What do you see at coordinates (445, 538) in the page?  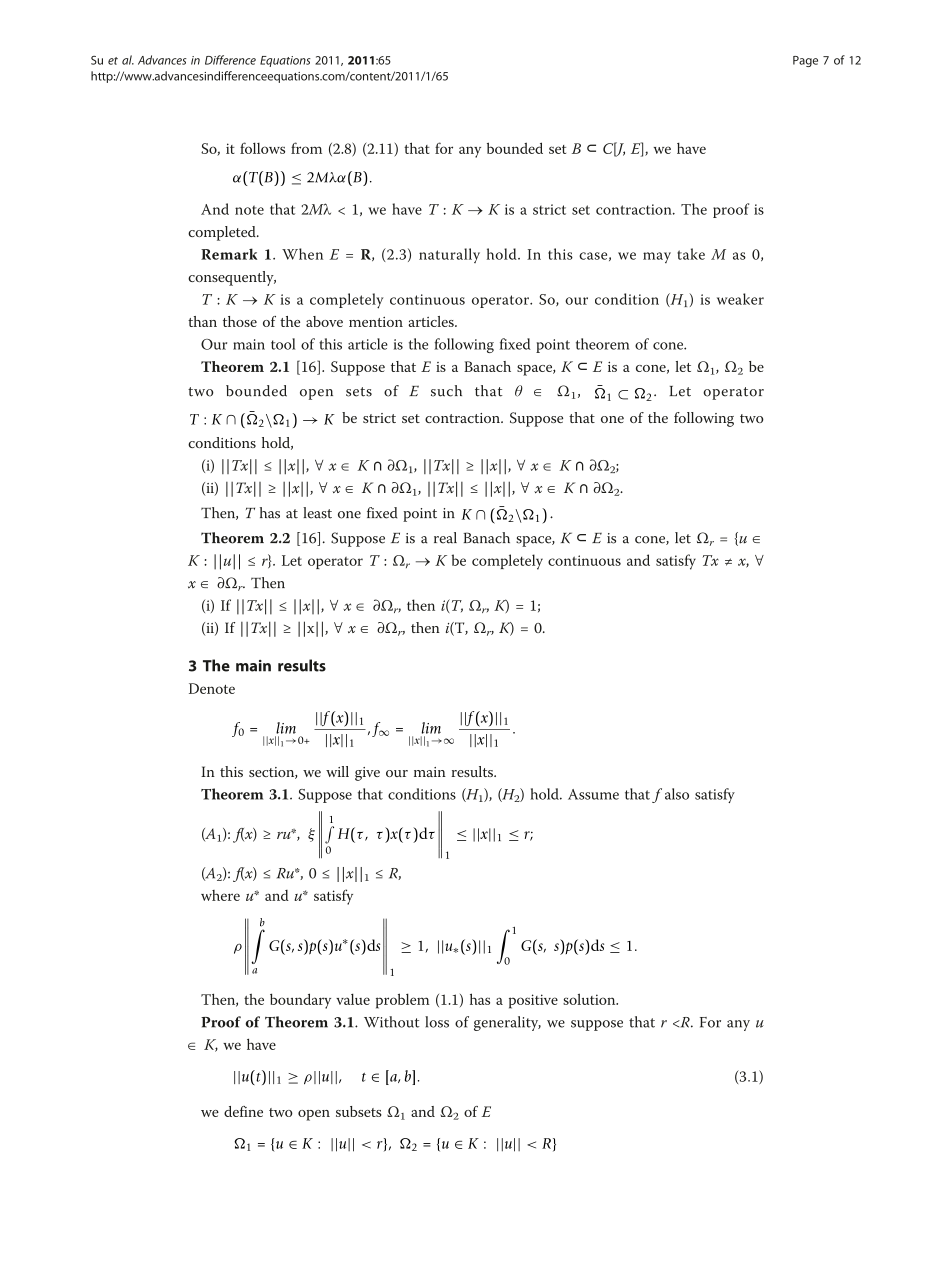 I see `real` at bounding box center [445, 538].
